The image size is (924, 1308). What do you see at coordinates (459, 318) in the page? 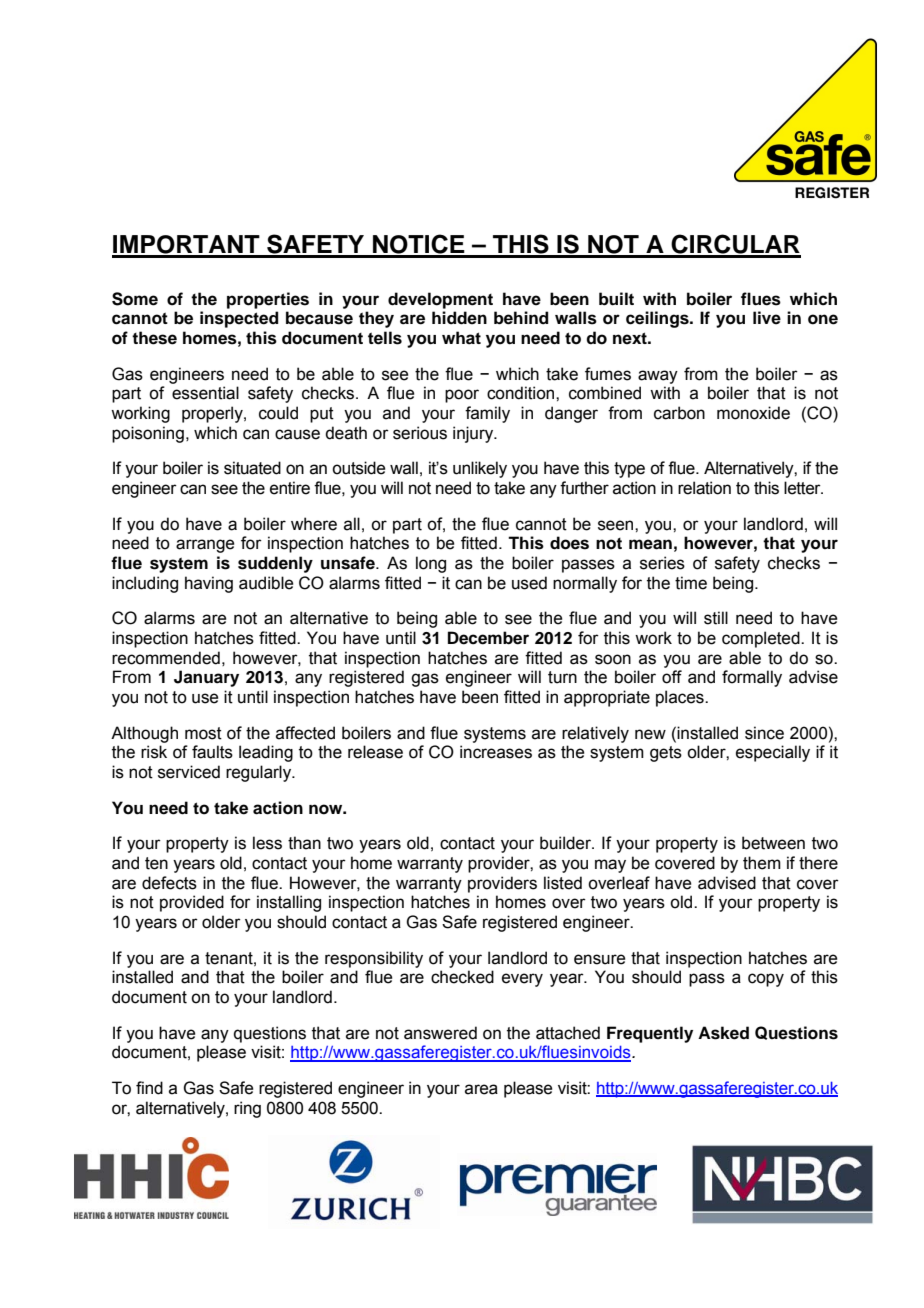
I see `hidden` at bounding box center [459, 318].
